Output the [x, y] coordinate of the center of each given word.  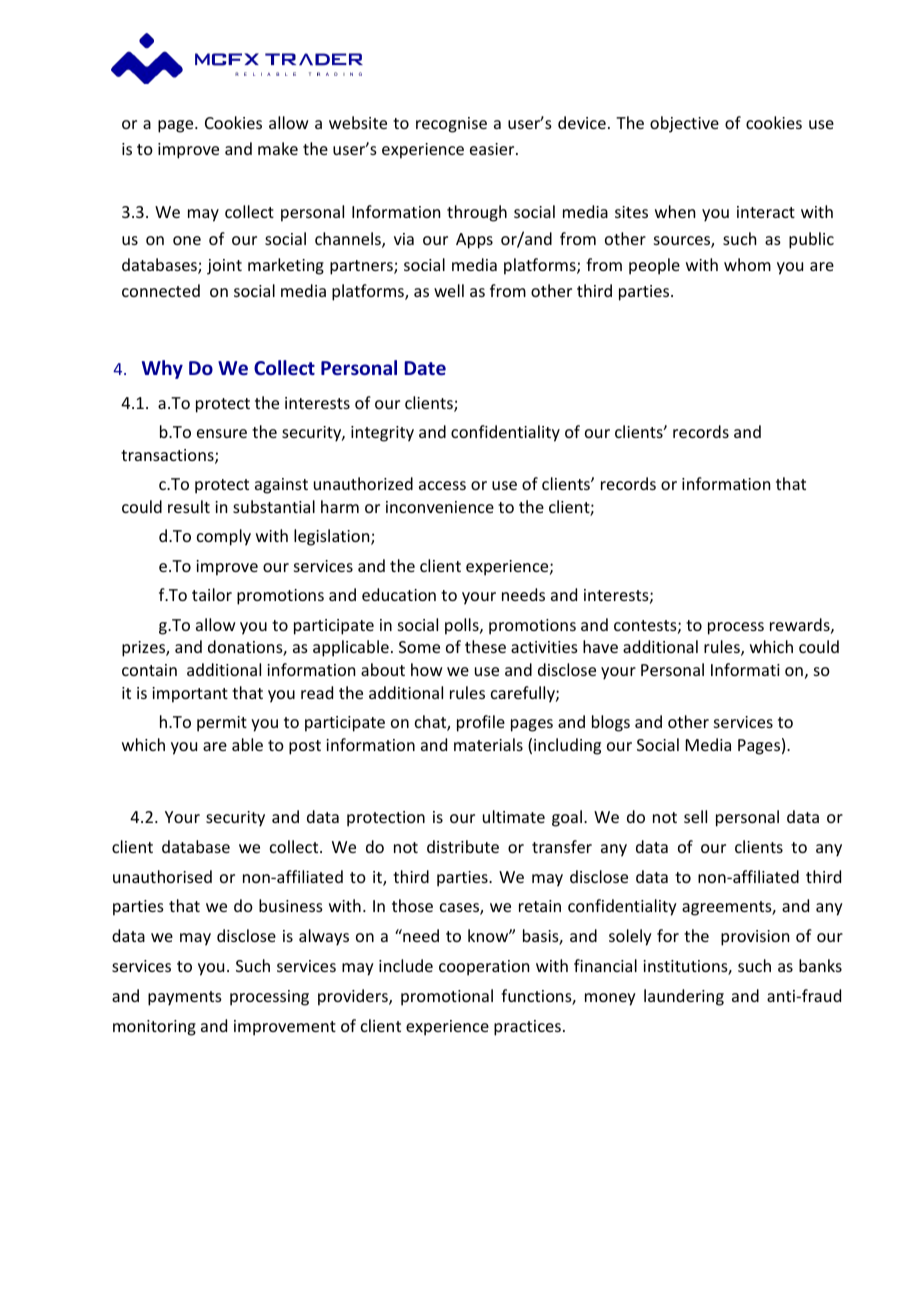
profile [481, 723]
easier [493, 149]
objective [684, 124]
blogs [611, 723]
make [278, 148]
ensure [222, 433]
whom [747, 264]
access [442, 485]
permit [222, 724]
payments [185, 998]
